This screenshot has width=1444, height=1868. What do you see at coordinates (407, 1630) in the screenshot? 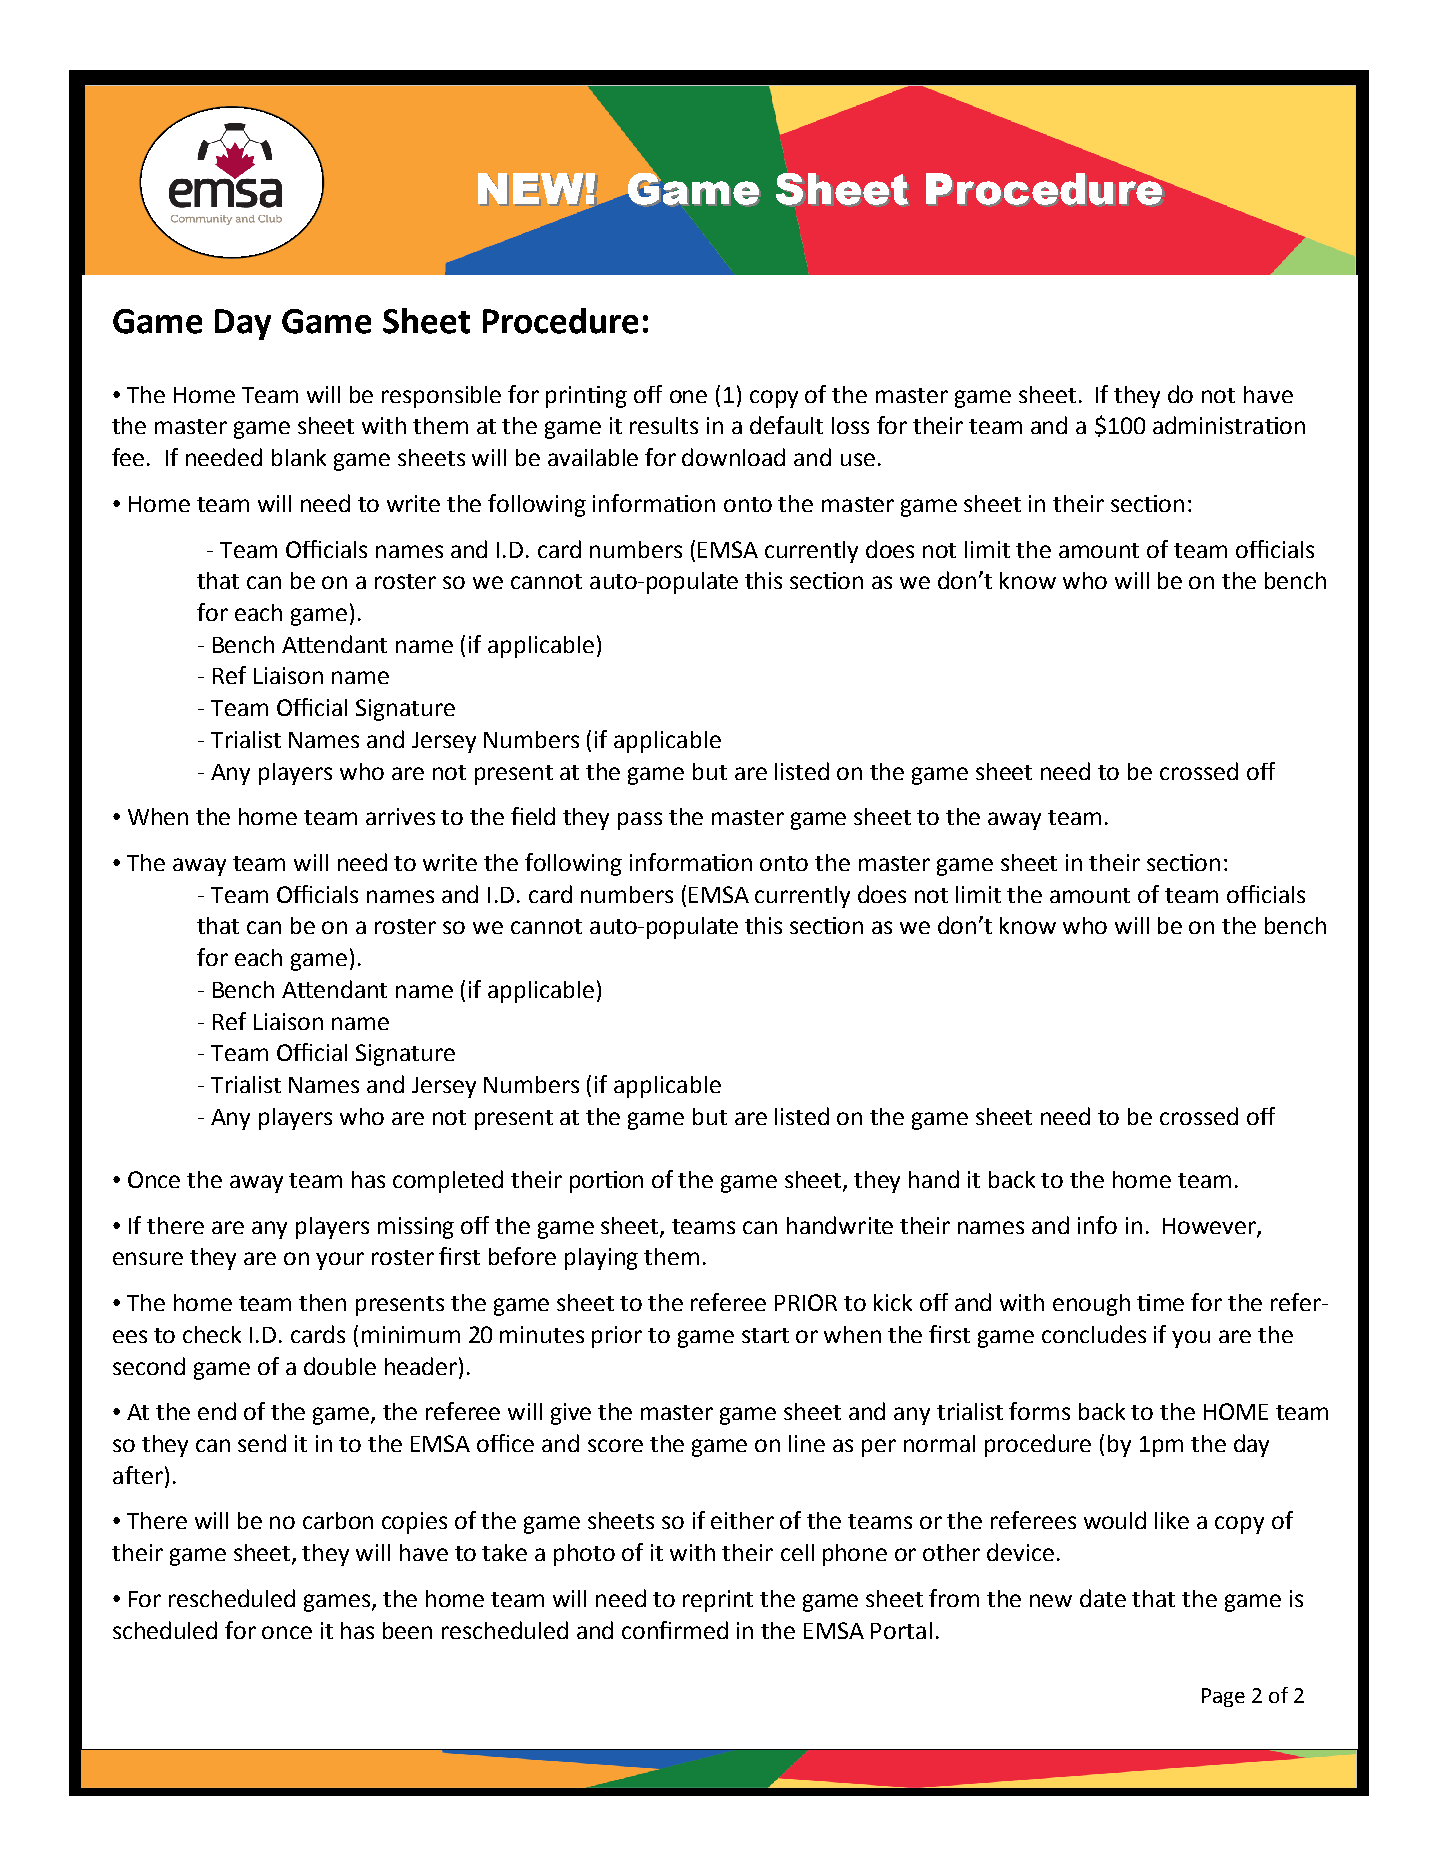
I see `been` at bounding box center [407, 1630].
